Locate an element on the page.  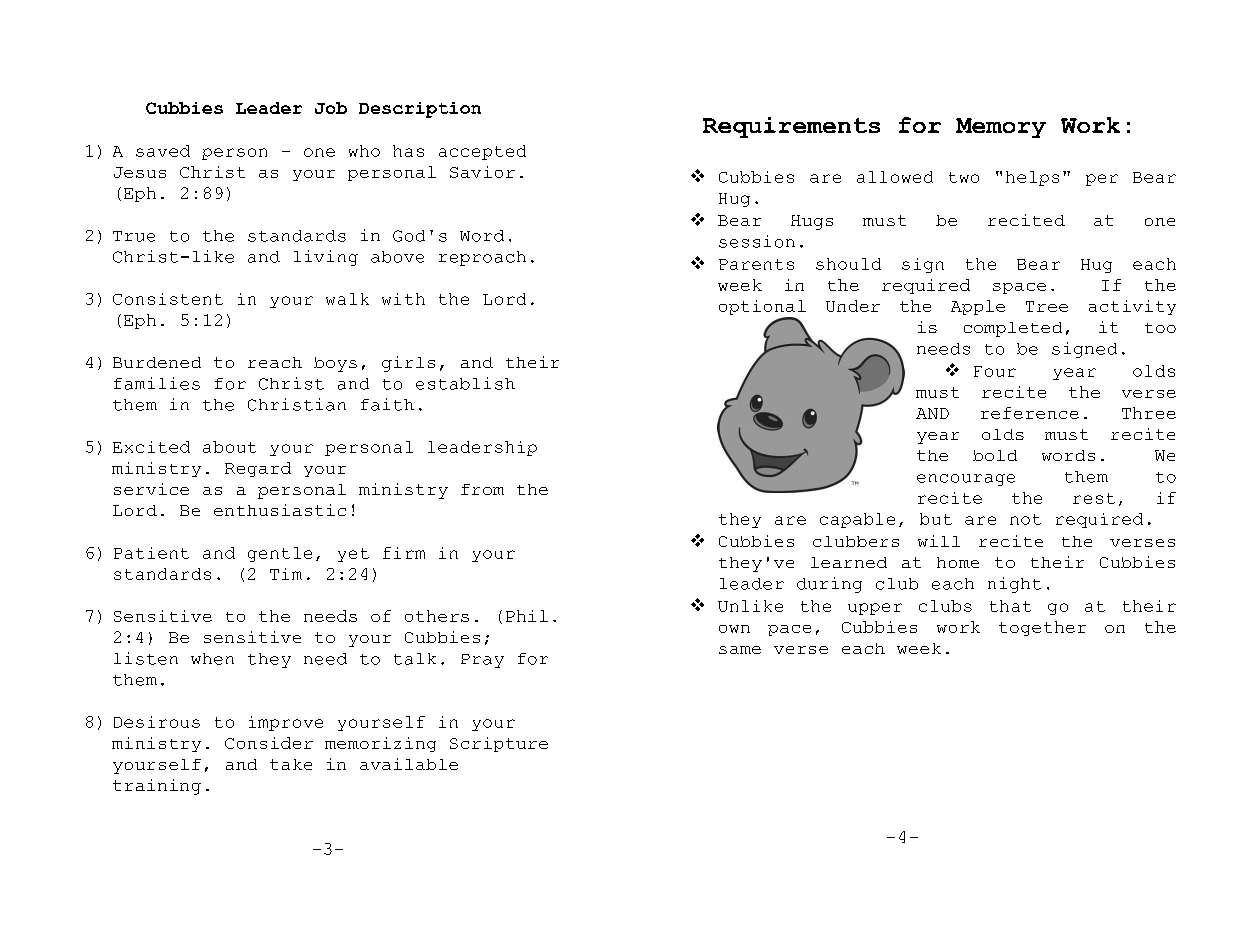
Consistent is located at coordinates (168, 299).
